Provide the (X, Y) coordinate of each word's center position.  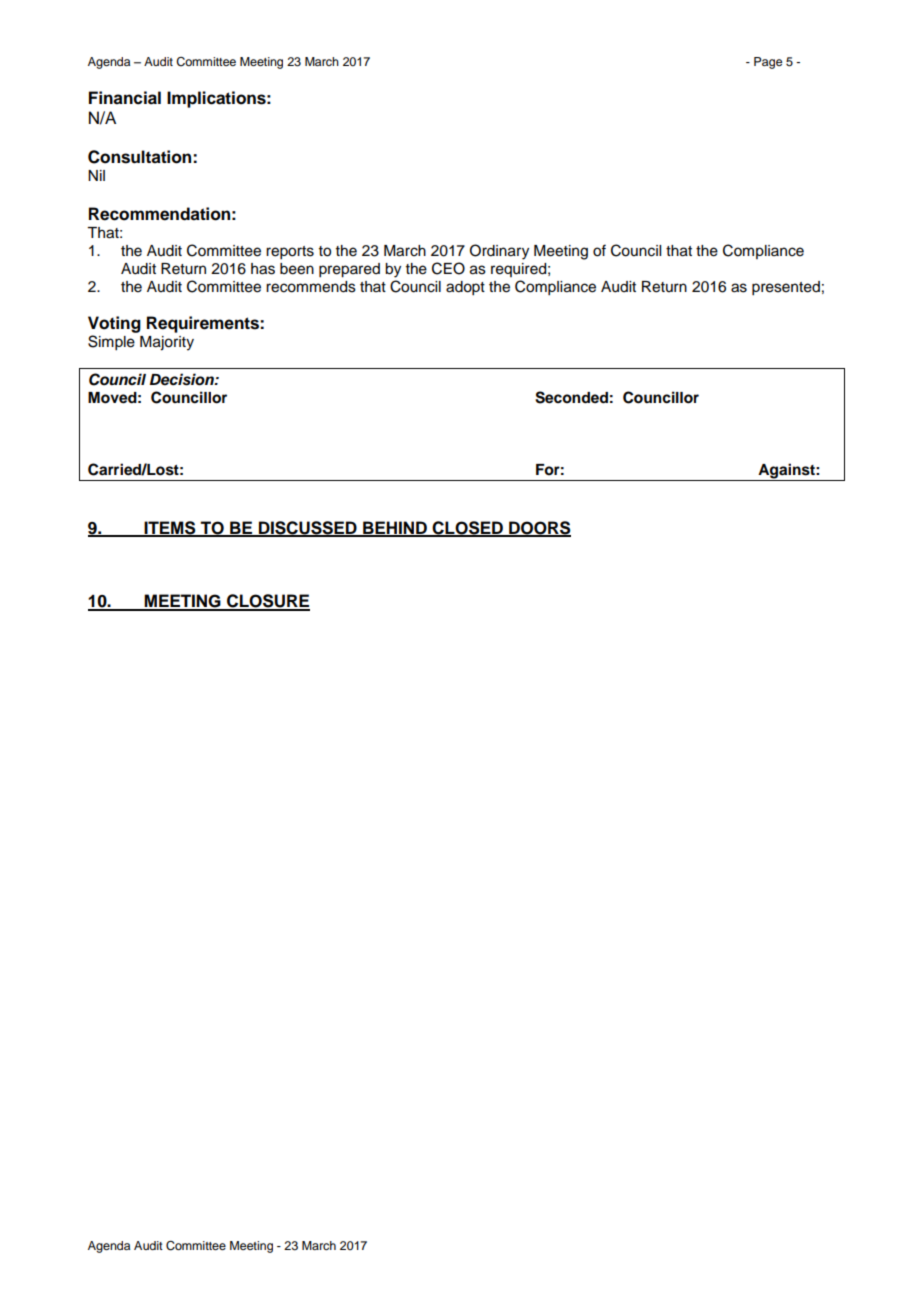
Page (768, 63)
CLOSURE (267, 602)
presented (786, 288)
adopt (465, 288)
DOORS (539, 528)
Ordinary (499, 252)
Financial (125, 98)
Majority (167, 343)
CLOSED (468, 528)
